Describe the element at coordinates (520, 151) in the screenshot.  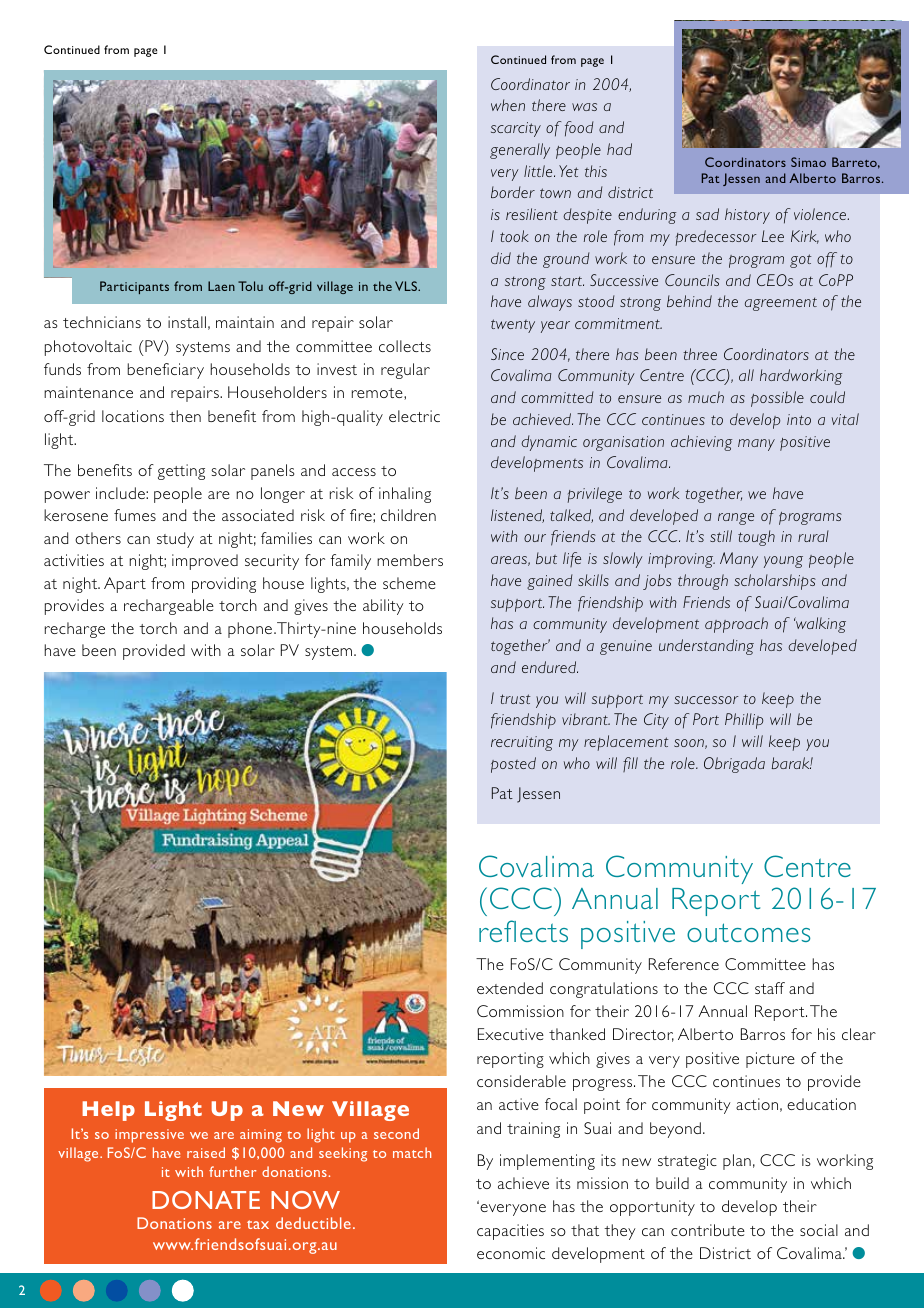
I see `generally` at that location.
